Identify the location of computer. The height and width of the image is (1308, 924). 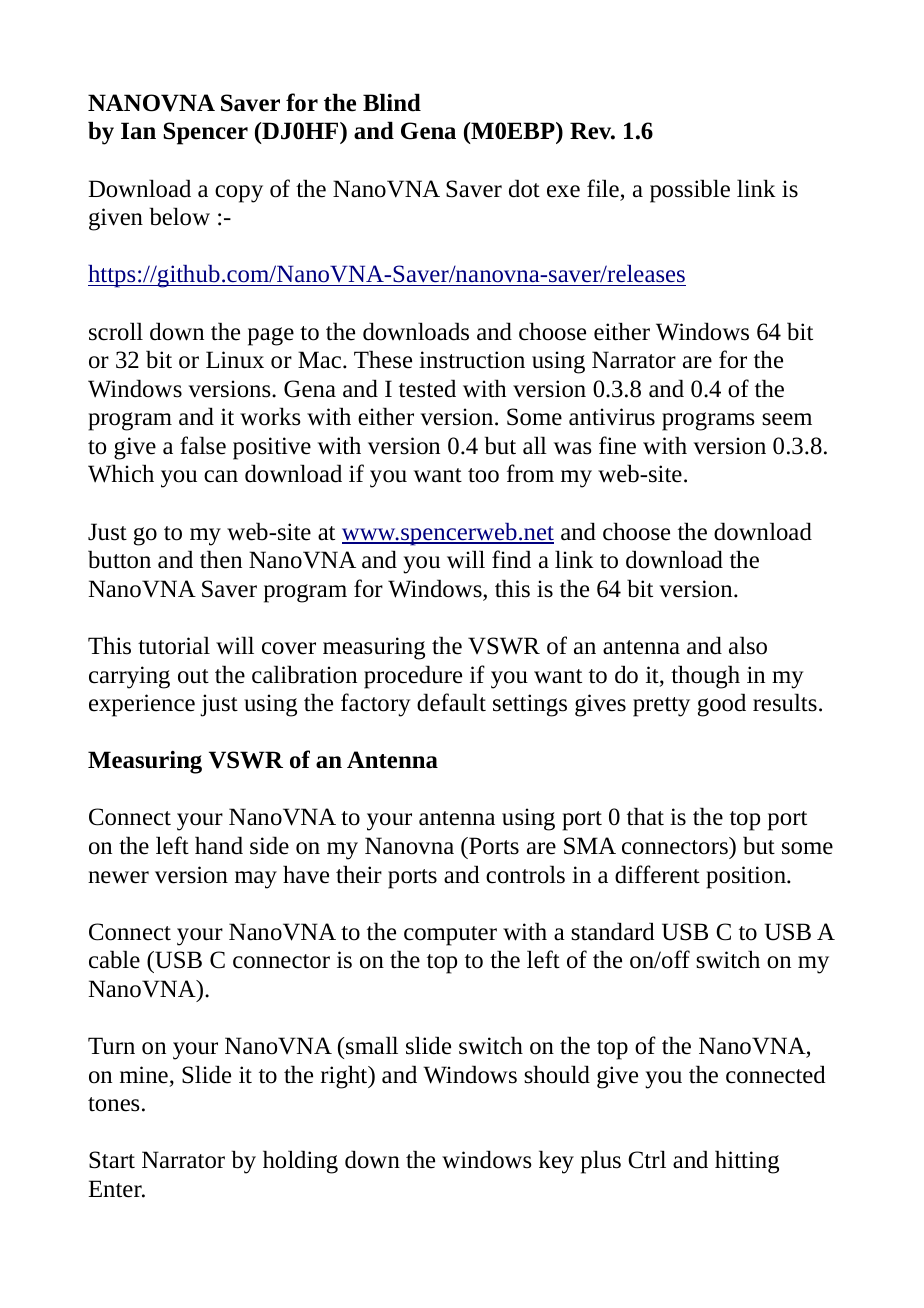
(450, 936).
